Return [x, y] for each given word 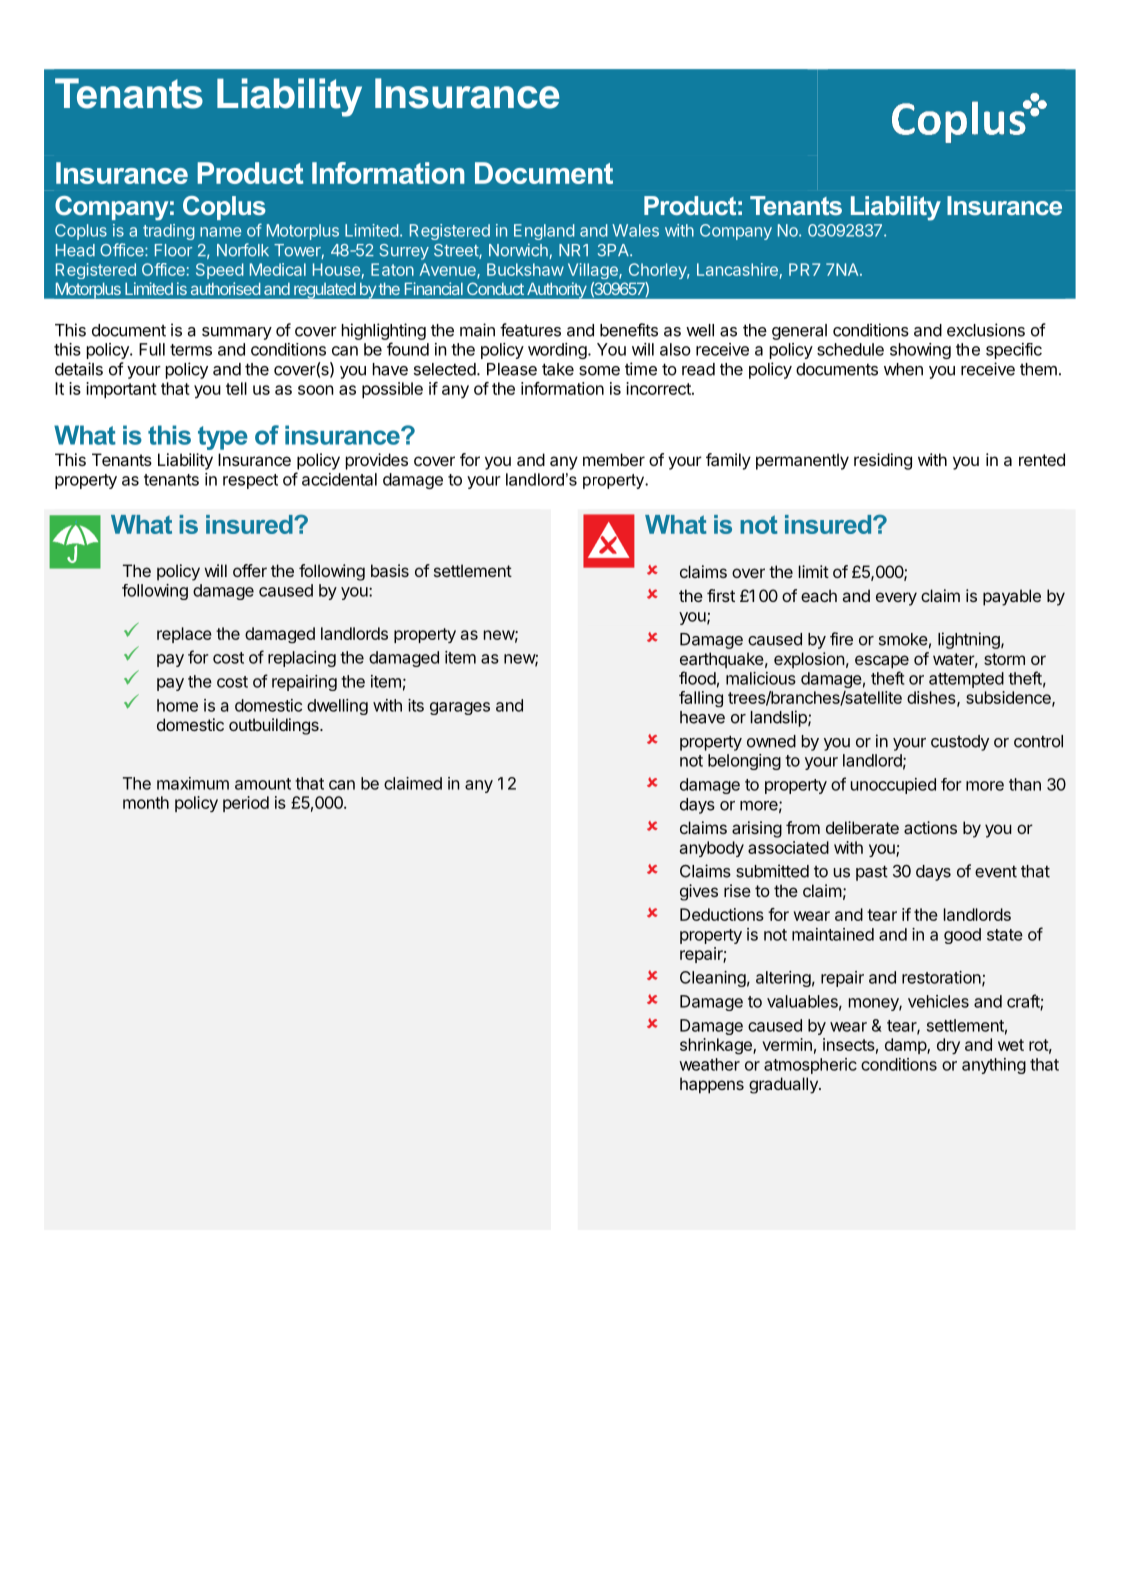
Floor [173, 250]
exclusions [986, 330]
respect [250, 481]
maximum [193, 783]
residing [883, 461]
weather [709, 1064]
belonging [744, 762]
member [614, 459]
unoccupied [893, 786]
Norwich [519, 251]
